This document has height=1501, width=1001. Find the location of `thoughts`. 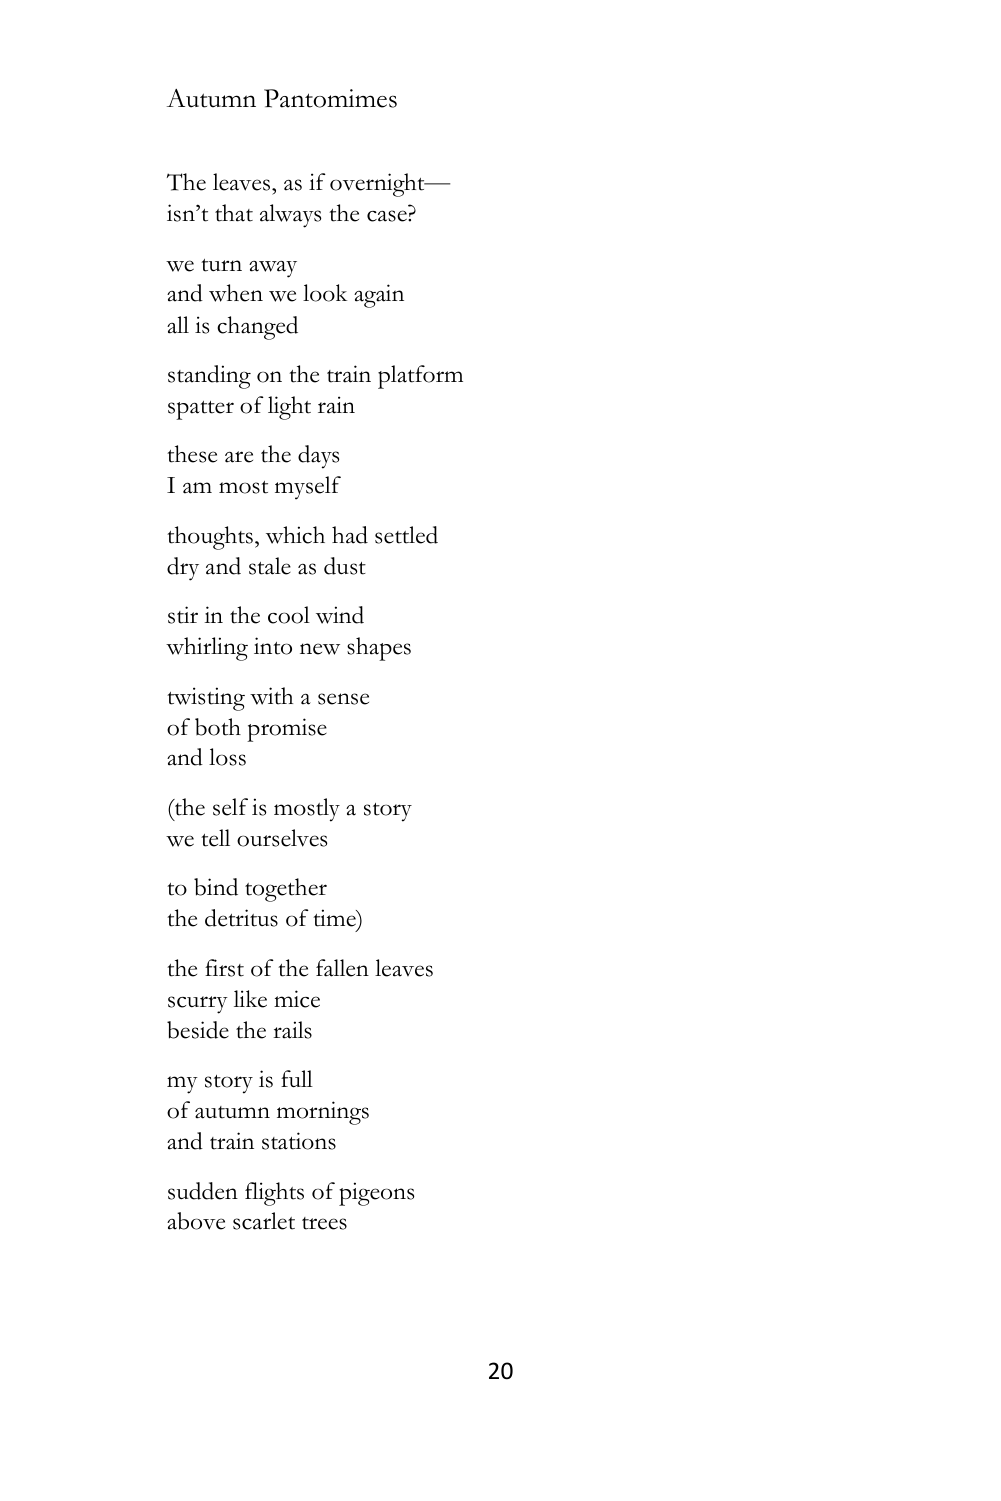

thoughts is located at coordinates (210, 538).
